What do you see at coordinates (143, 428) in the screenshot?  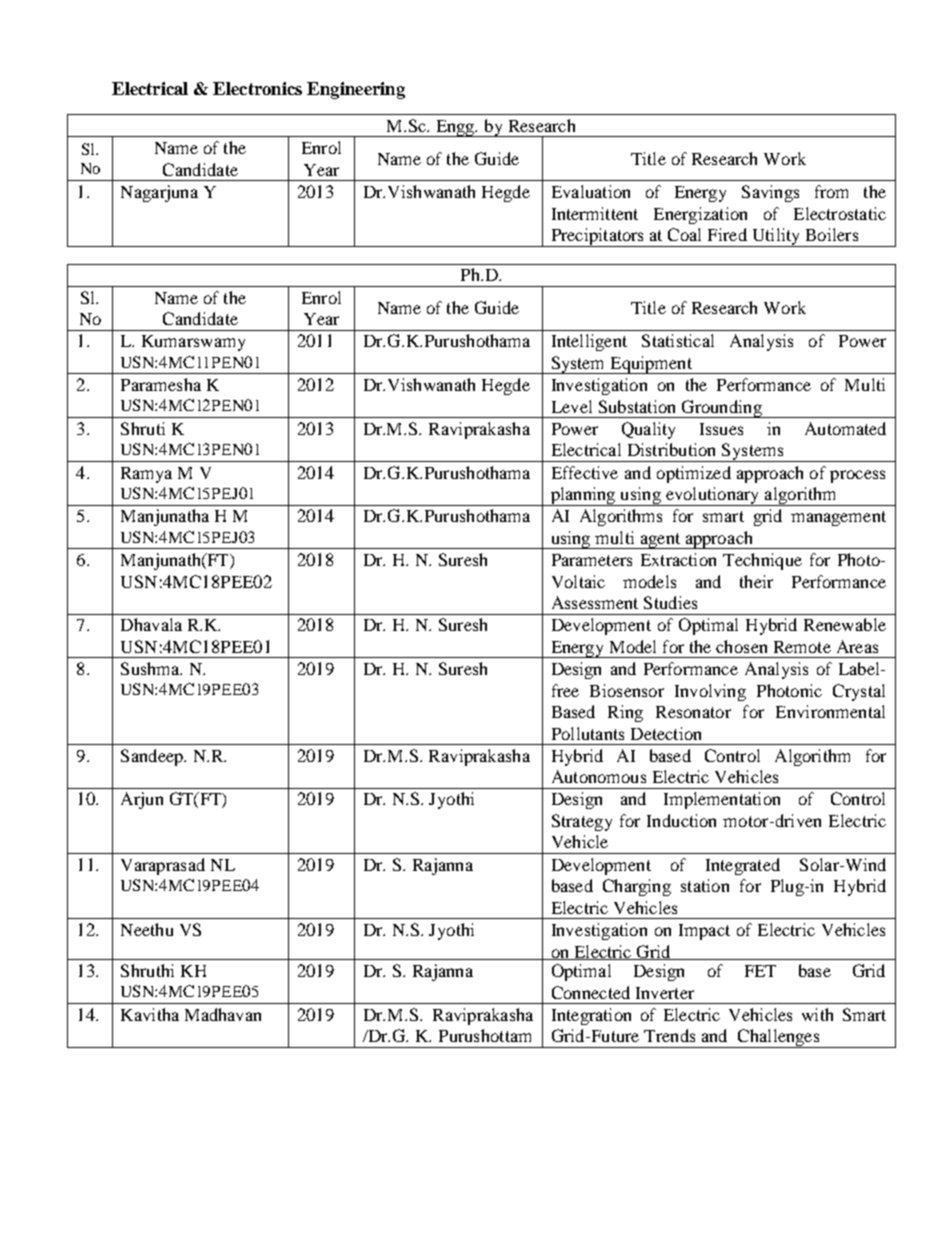 I see `Shruti` at bounding box center [143, 428].
